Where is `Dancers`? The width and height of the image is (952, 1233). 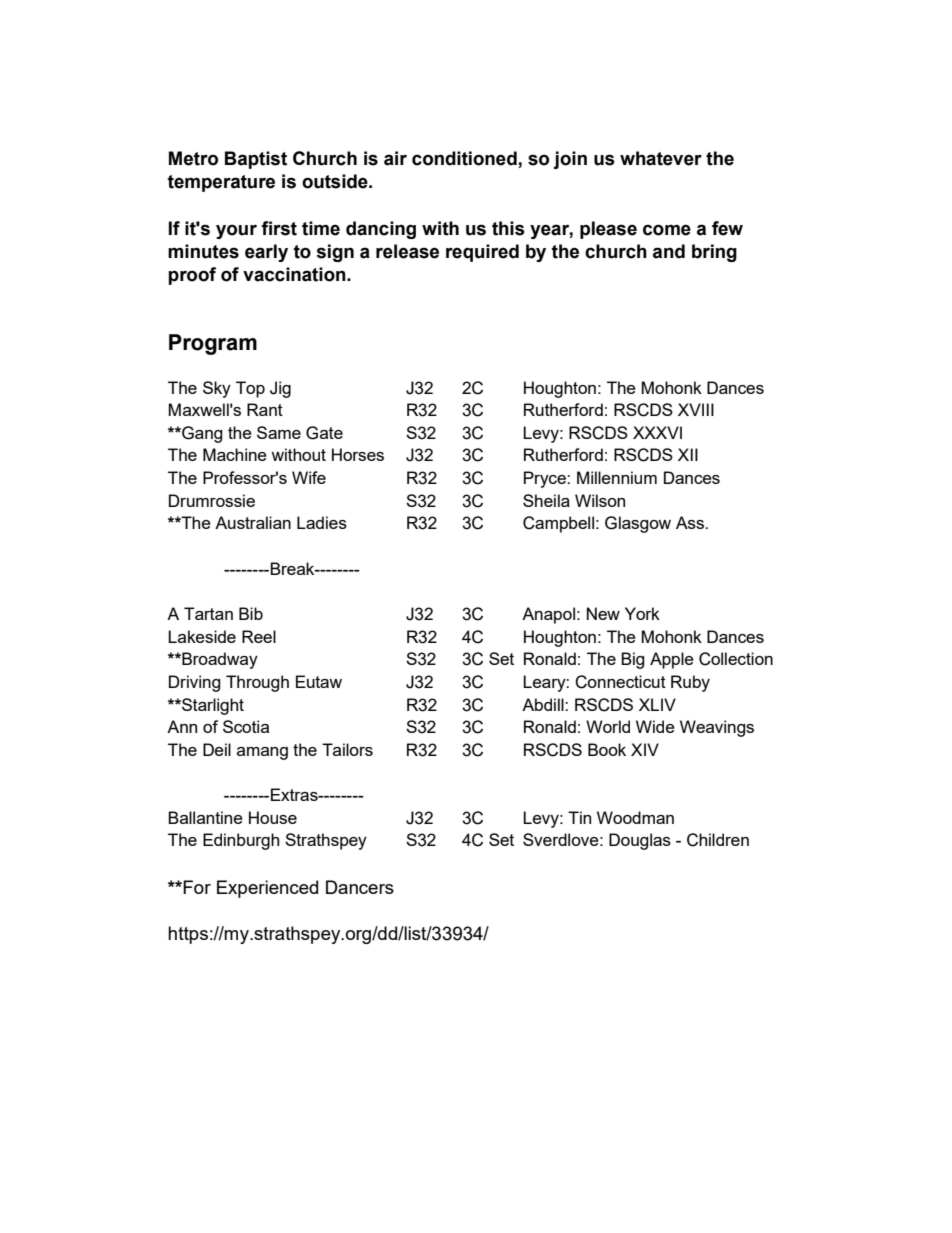
Dancers is located at coordinates (360, 887).
